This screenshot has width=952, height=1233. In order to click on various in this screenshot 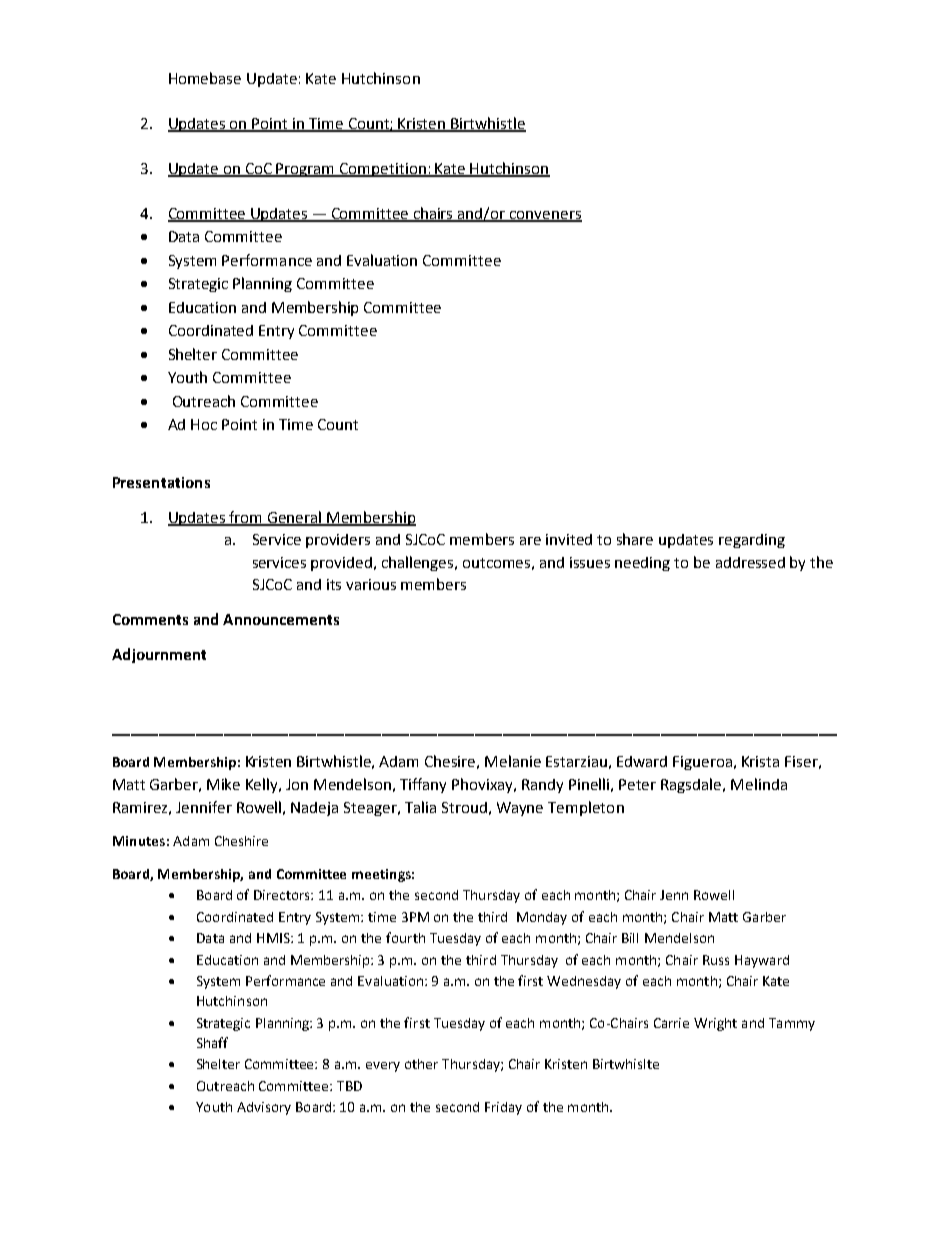, I will do `click(371, 584)`.
